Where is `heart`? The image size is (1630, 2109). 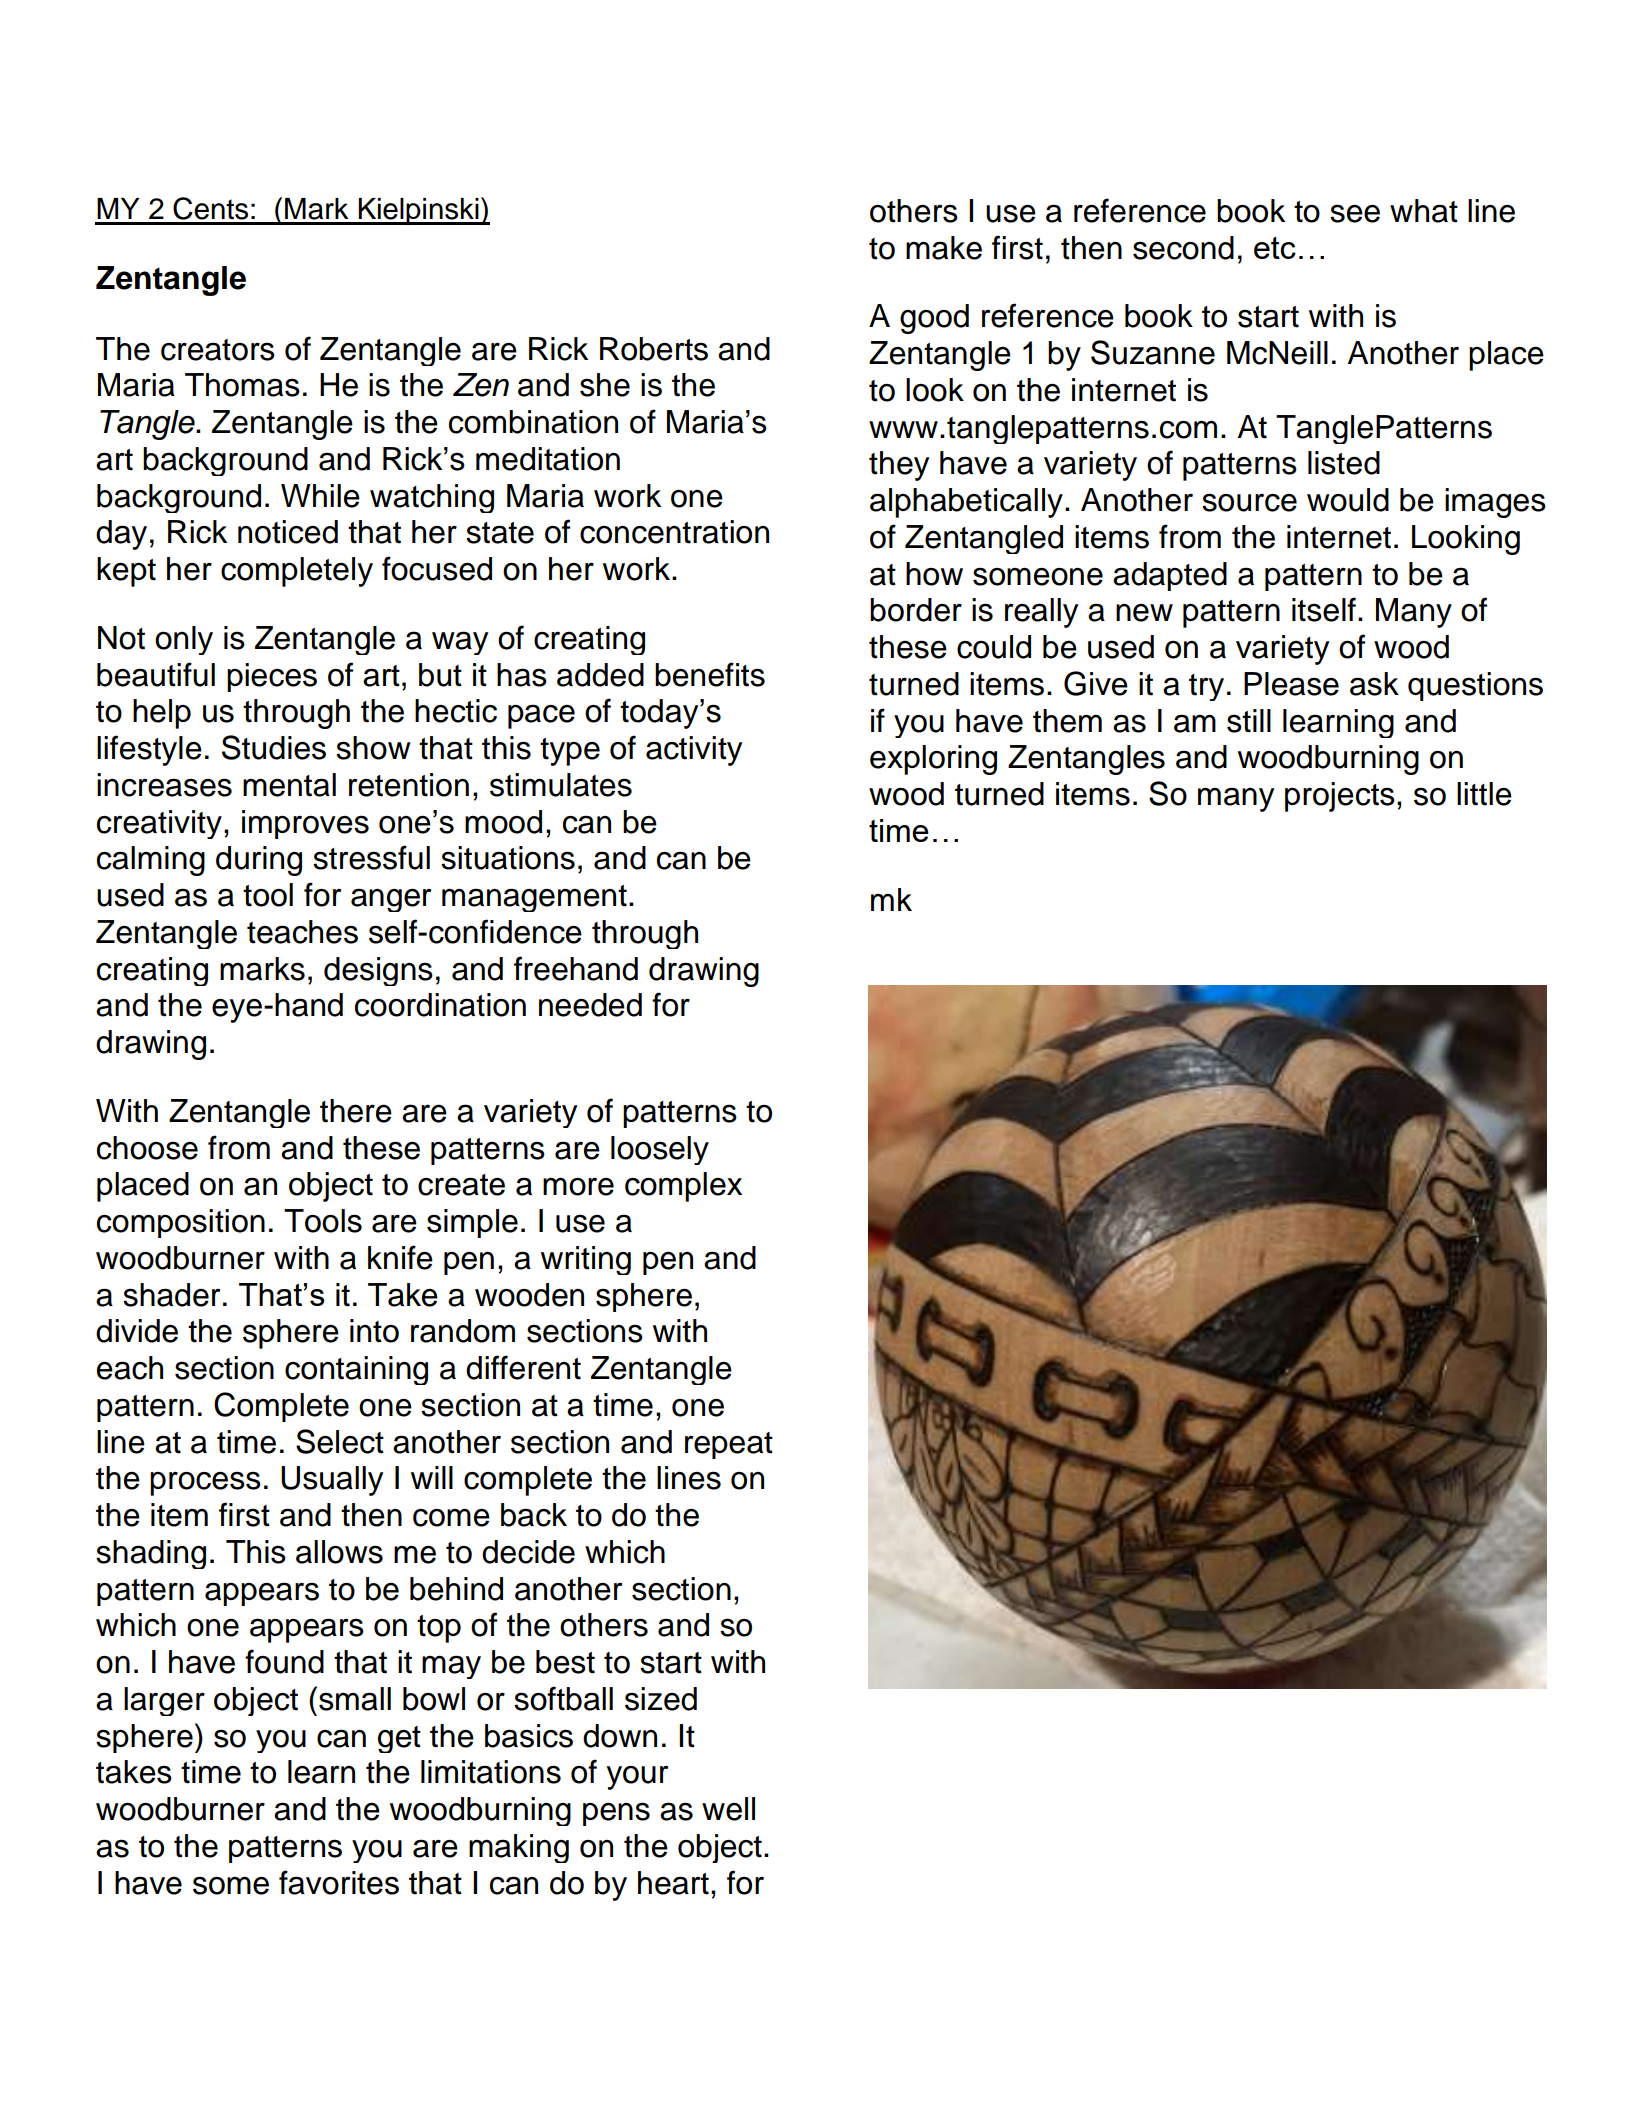 heart is located at coordinates (673, 1883).
